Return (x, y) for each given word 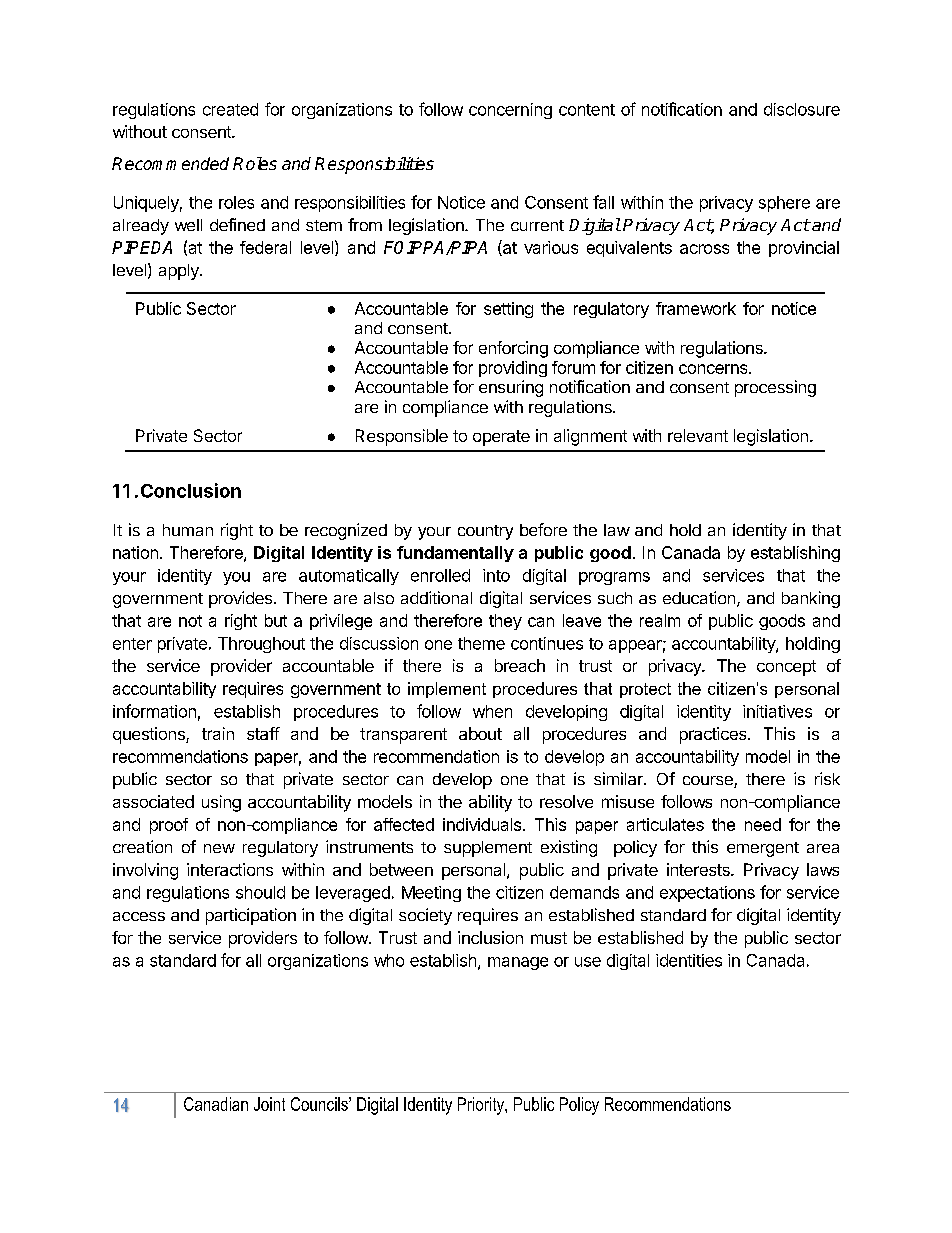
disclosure (802, 109)
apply (180, 272)
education (699, 597)
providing (513, 369)
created (230, 109)
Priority (482, 1106)
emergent (763, 849)
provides (240, 599)
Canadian (216, 1104)
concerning (510, 111)
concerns (714, 369)
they (505, 622)
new (219, 848)
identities (689, 960)
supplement (488, 849)
